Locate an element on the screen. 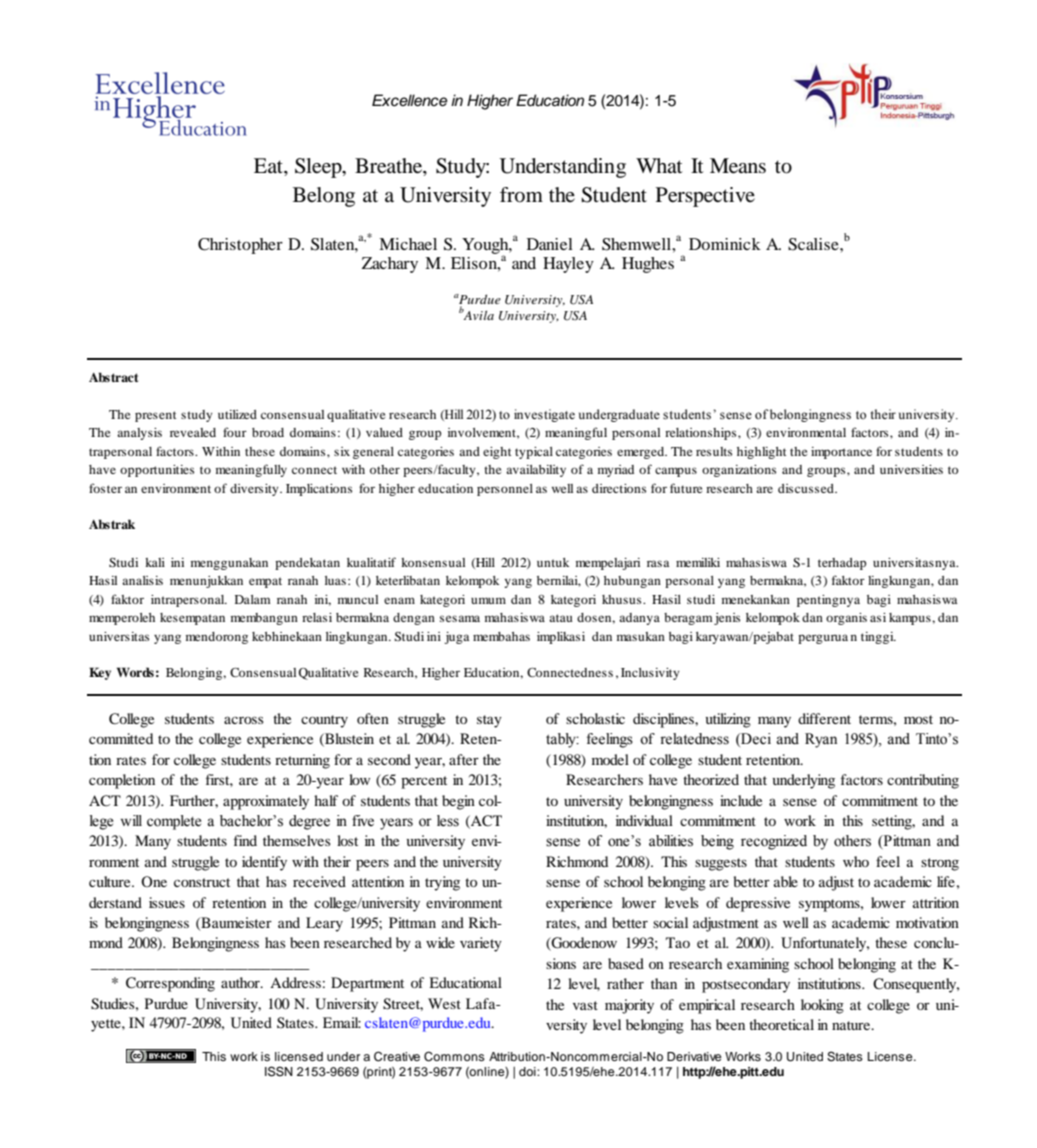  who is located at coordinates (856, 861).
